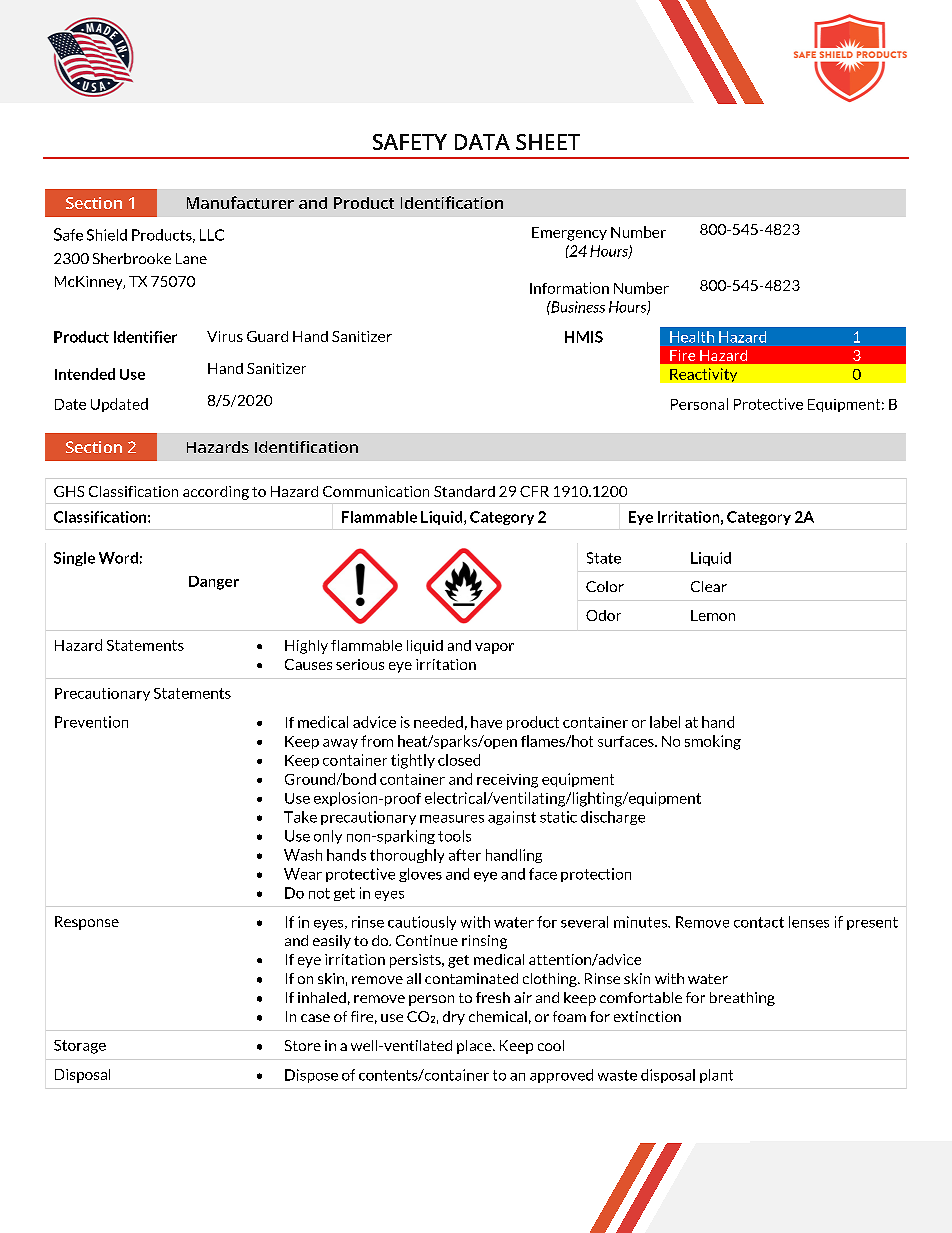 The height and width of the image is (1233, 952). Describe the element at coordinates (214, 583) in the image. I see `Danger` at that location.
